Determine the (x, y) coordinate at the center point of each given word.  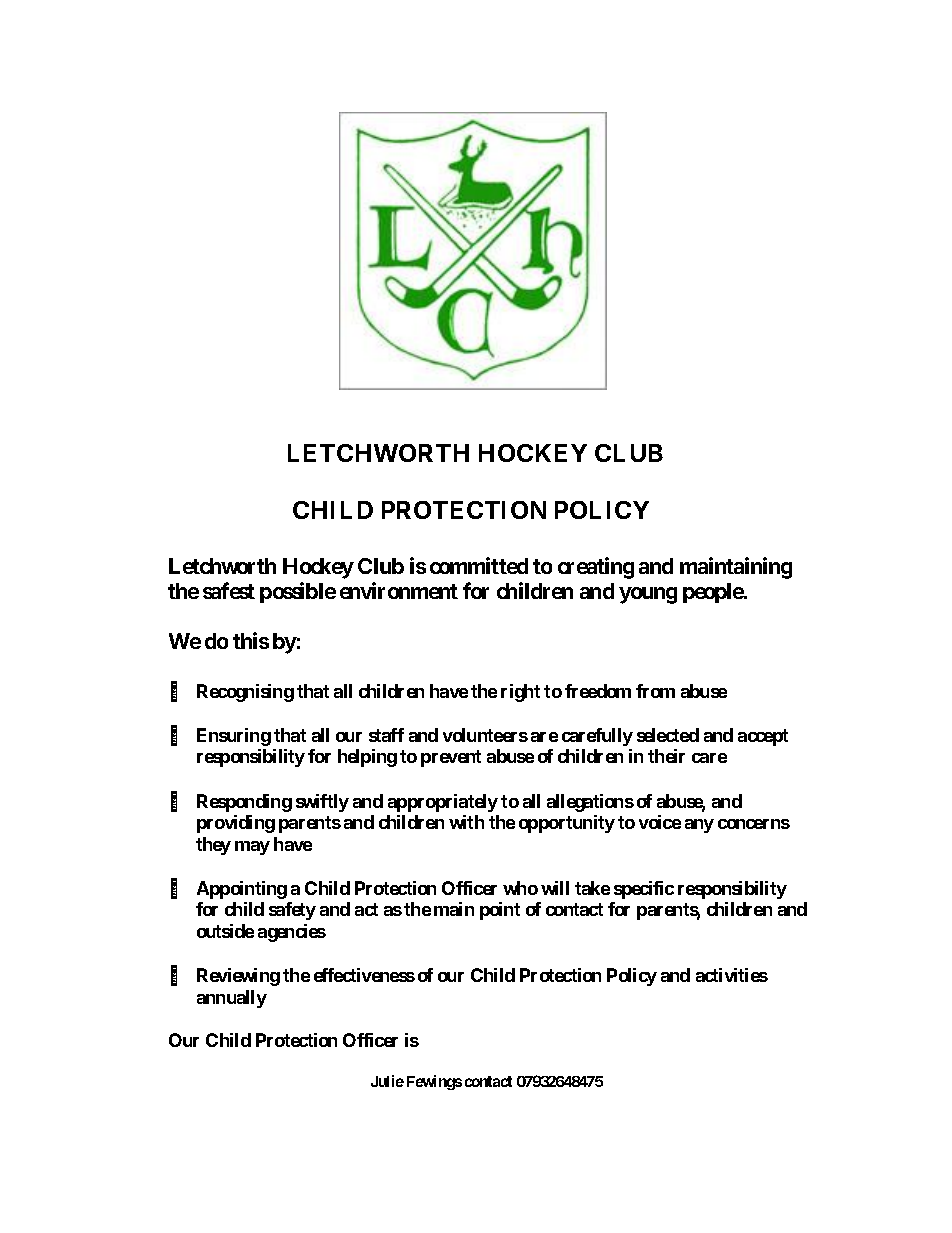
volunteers (485, 735)
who (520, 888)
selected (668, 735)
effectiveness (364, 975)
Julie (387, 1081)
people (714, 593)
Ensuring (234, 737)
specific (644, 890)
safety (292, 911)
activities (732, 975)
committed (479, 565)
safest (229, 590)
